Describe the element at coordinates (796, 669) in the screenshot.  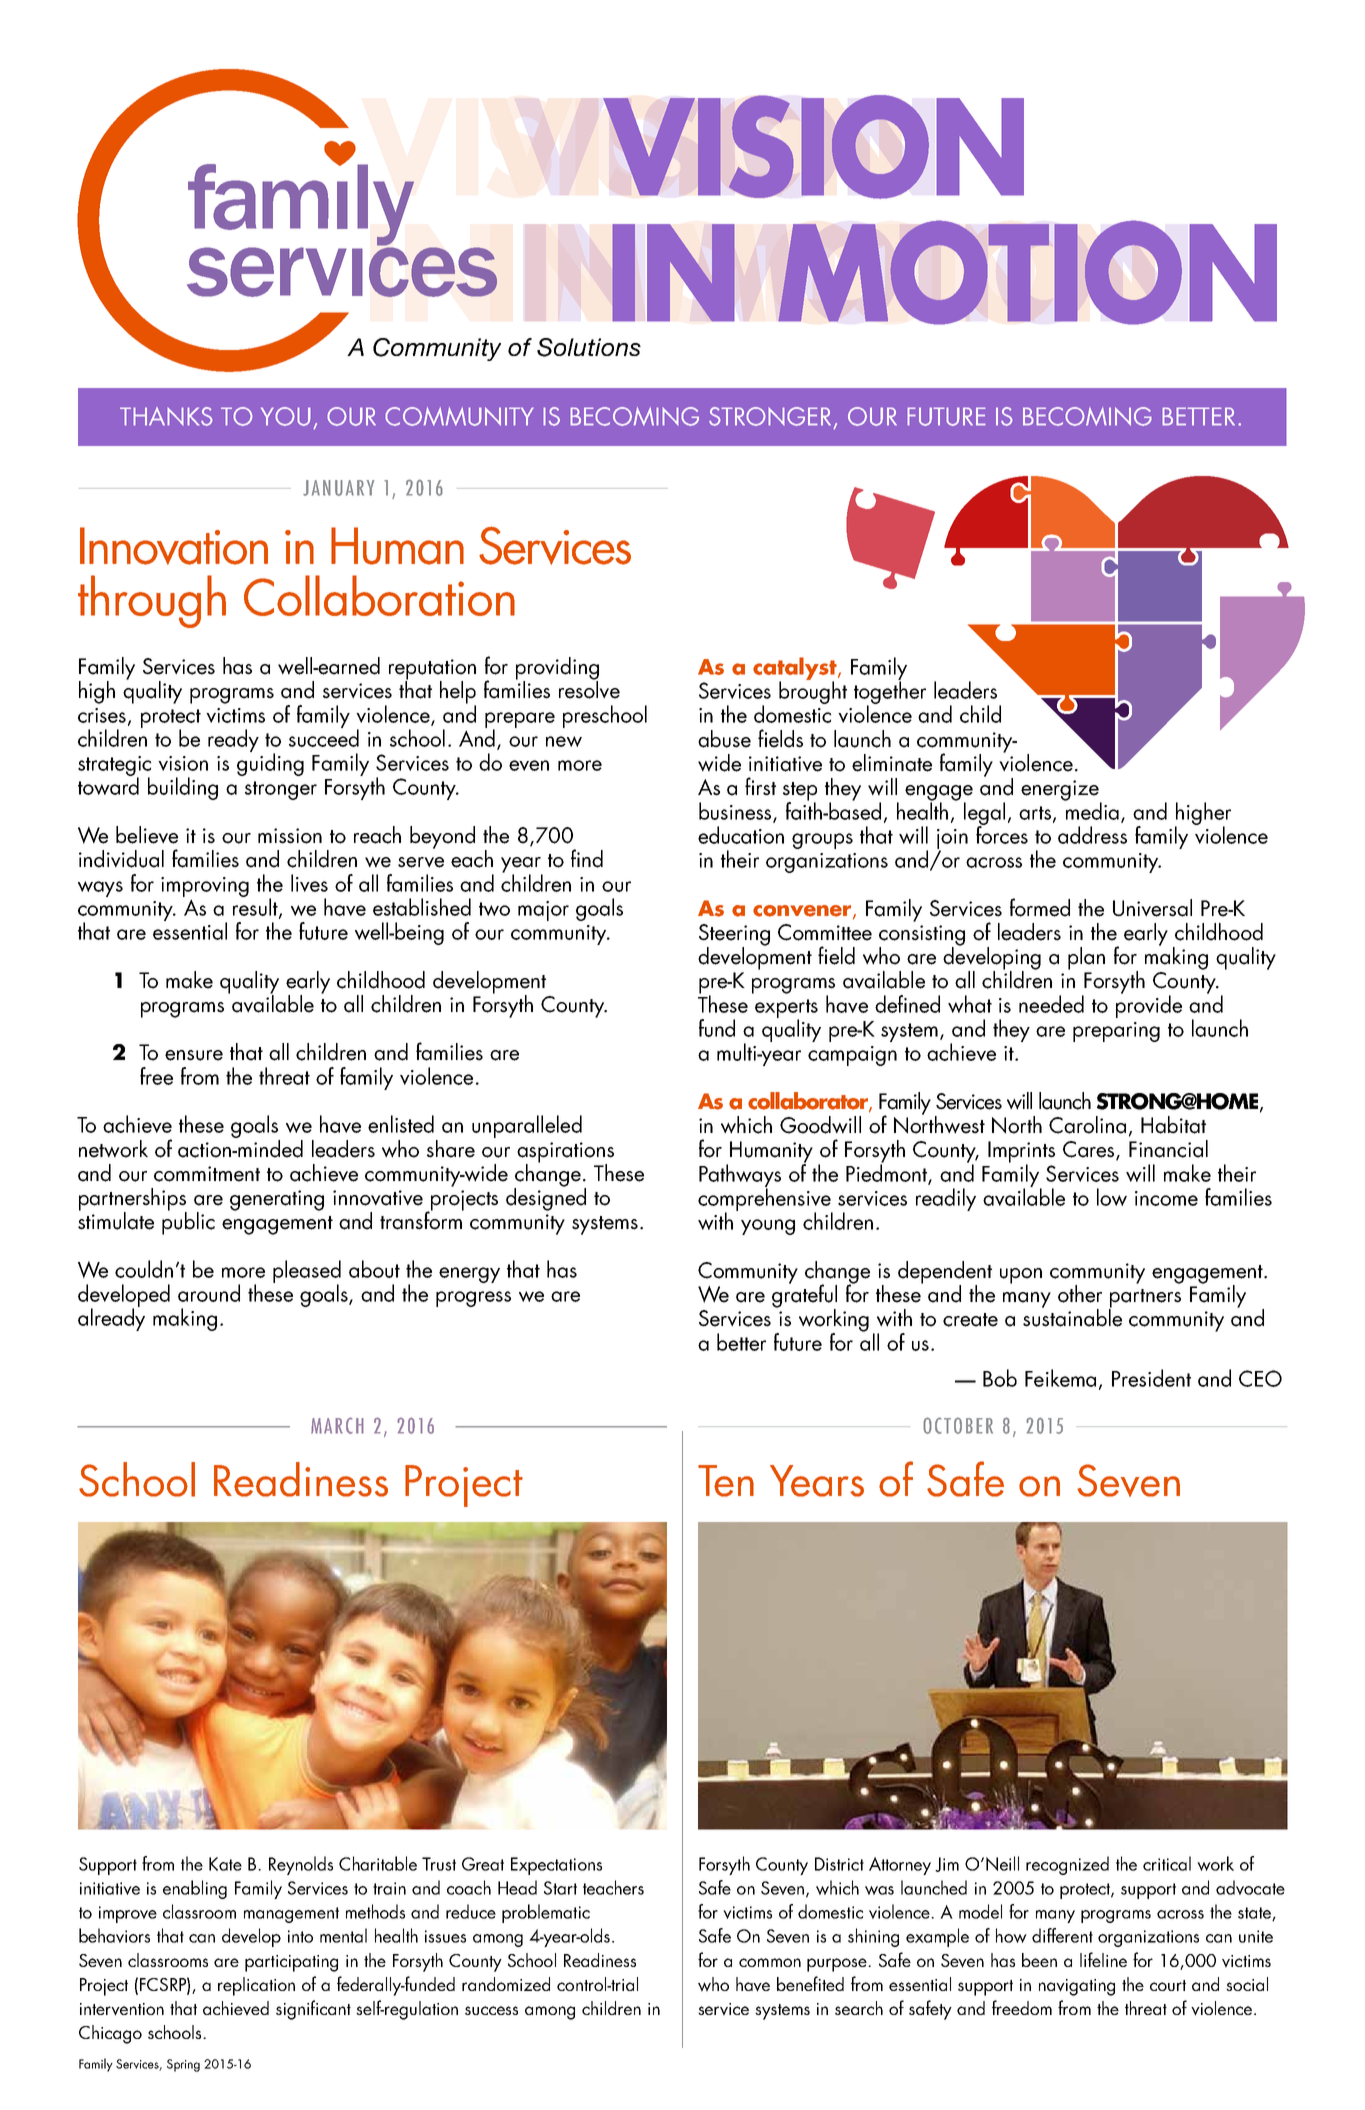
I see `catalyst` at that location.
